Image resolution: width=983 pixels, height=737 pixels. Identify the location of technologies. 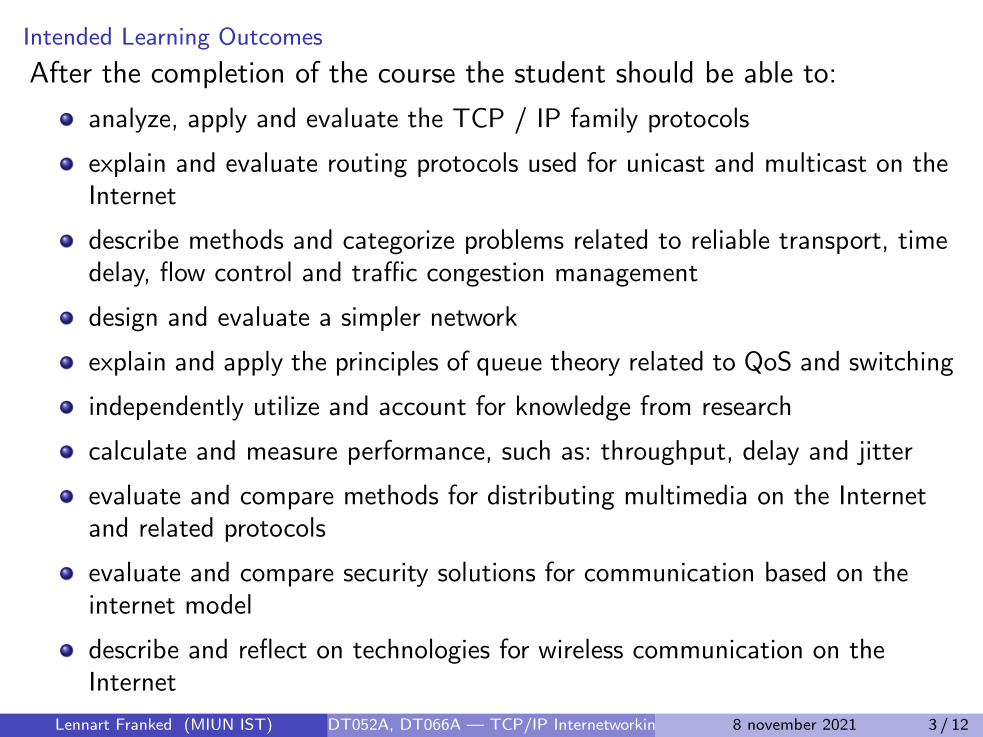
(421, 651).
